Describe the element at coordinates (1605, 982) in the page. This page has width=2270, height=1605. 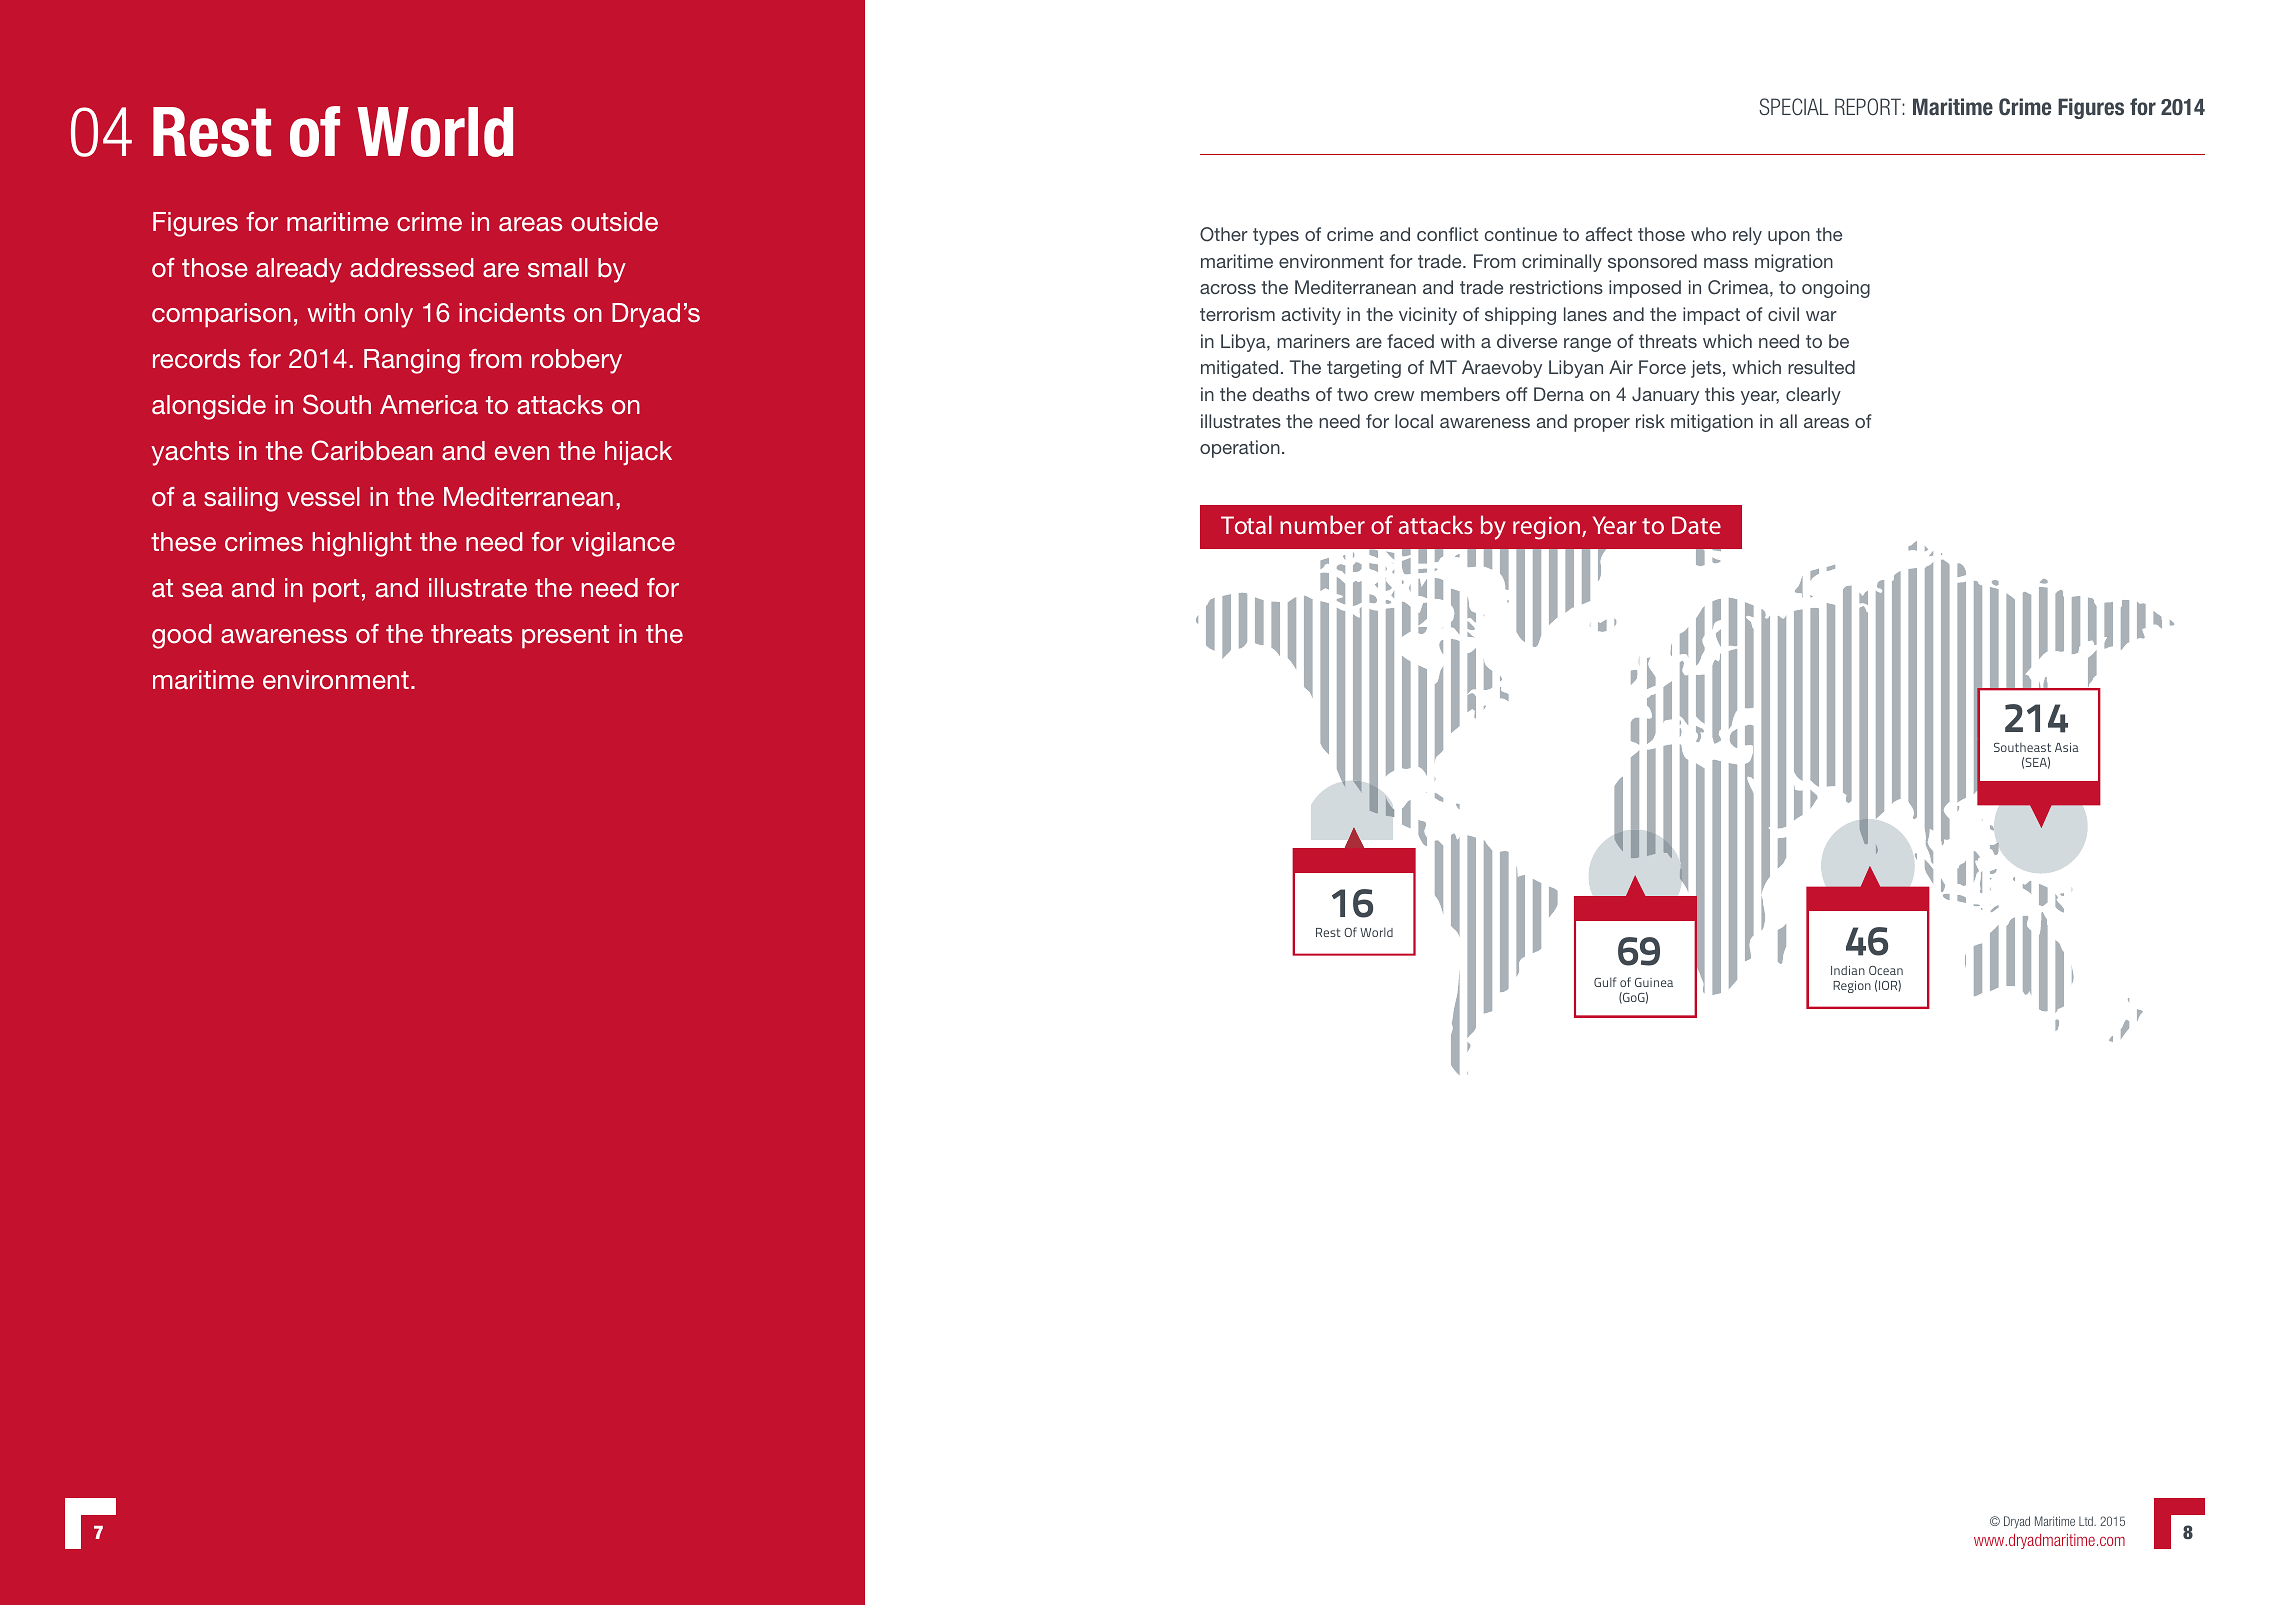
I see `Gulf` at that location.
